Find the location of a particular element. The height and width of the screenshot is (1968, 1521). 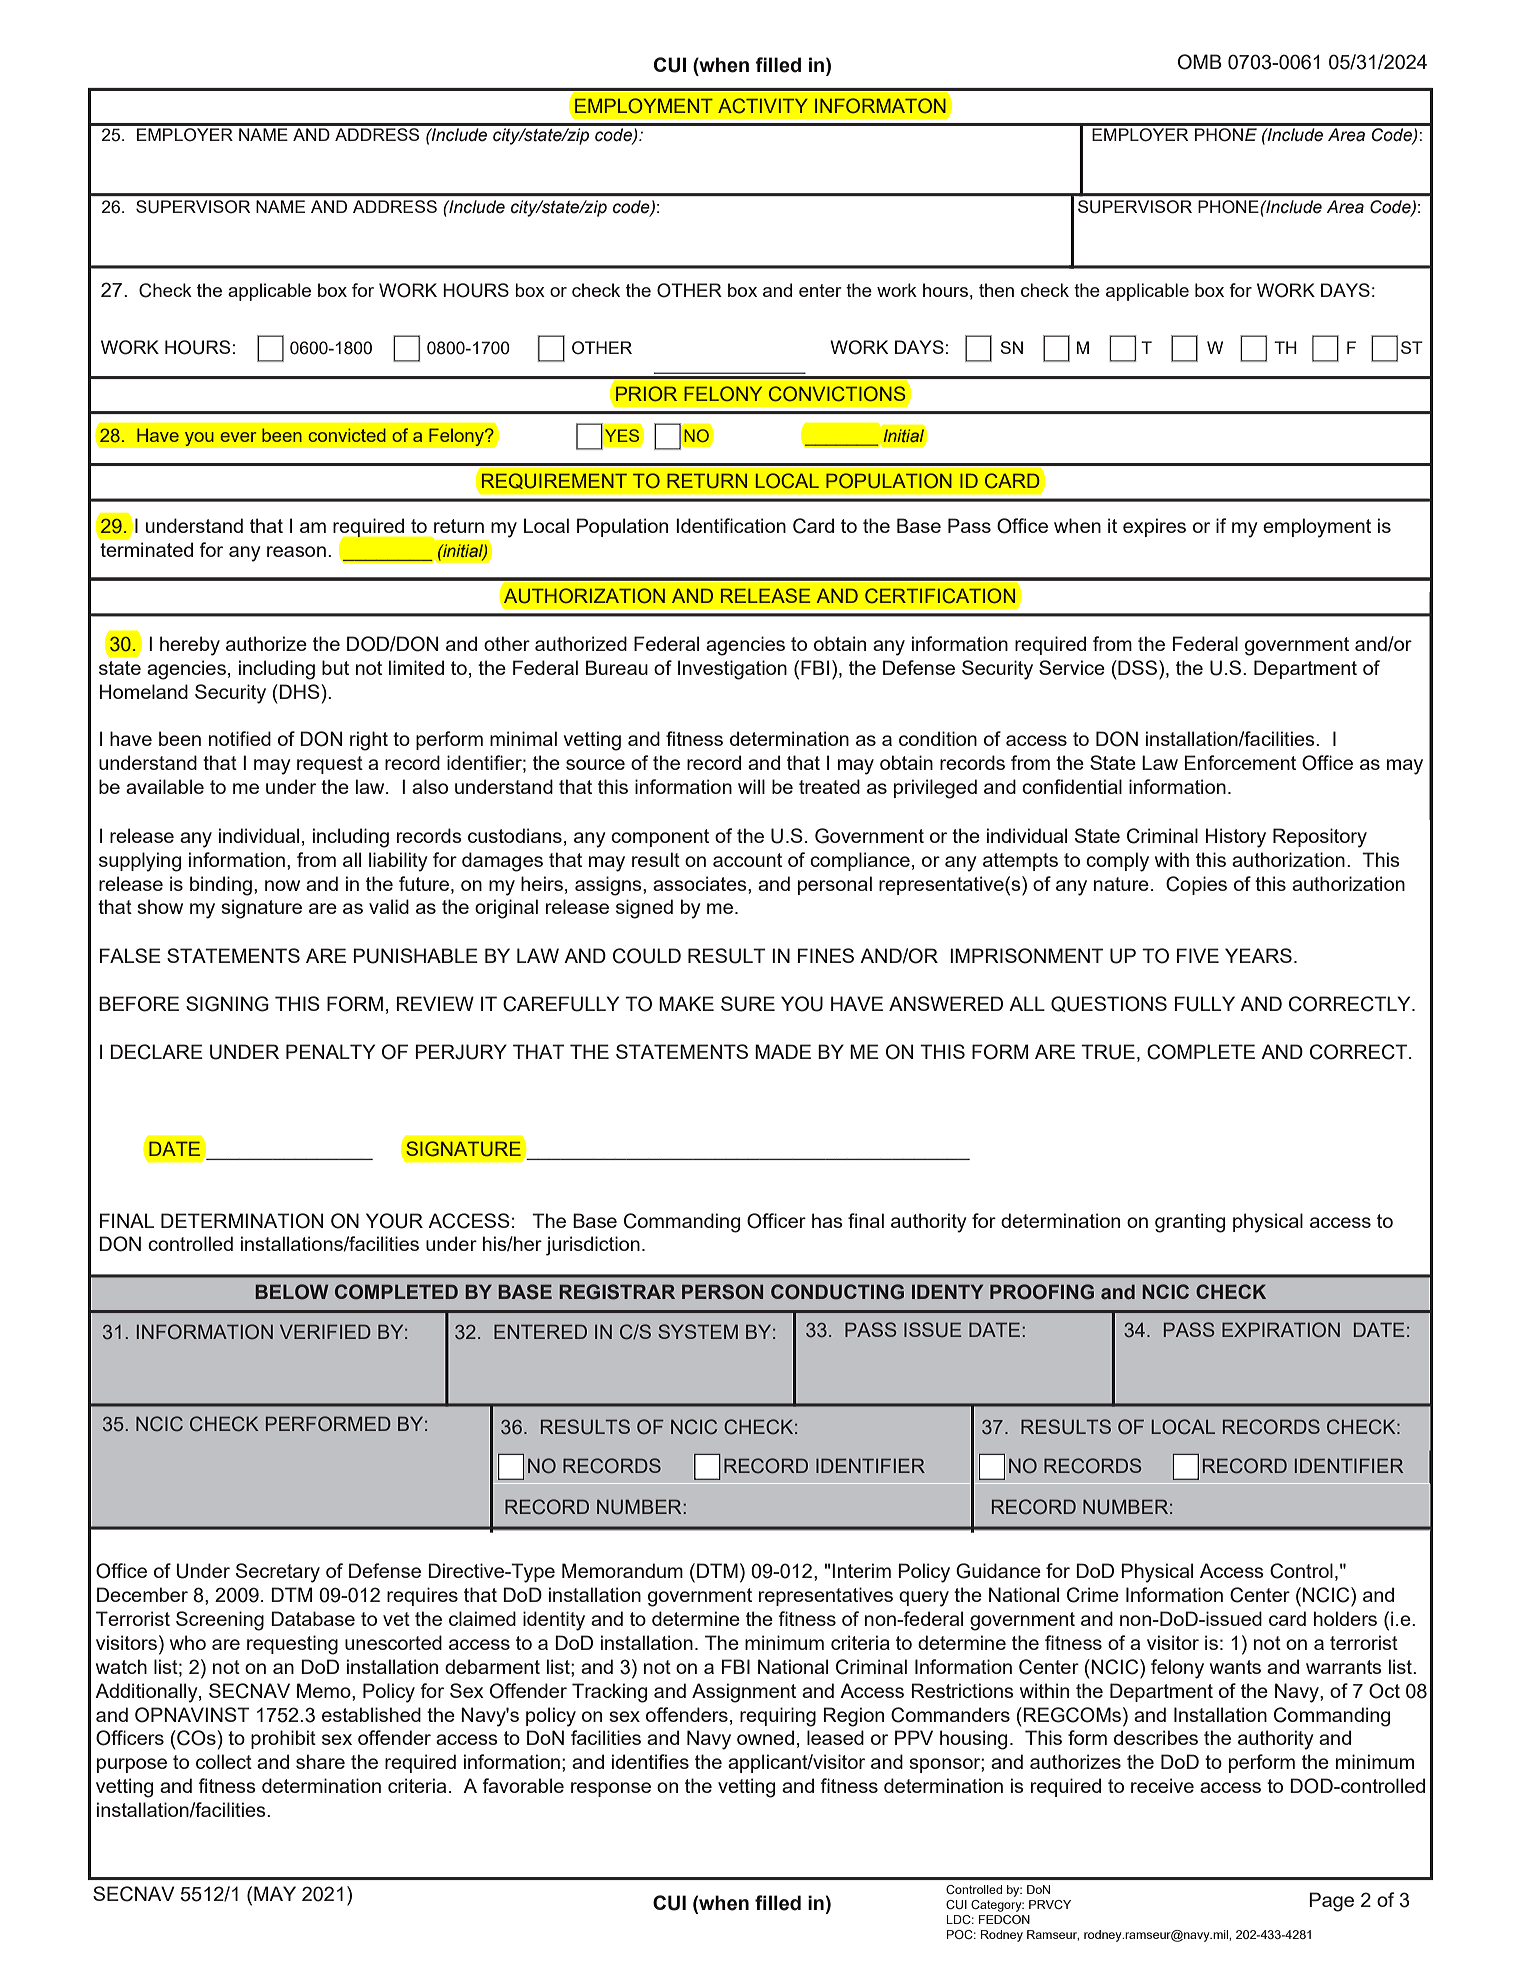

YEARS is located at coordinates (1258, 955).
